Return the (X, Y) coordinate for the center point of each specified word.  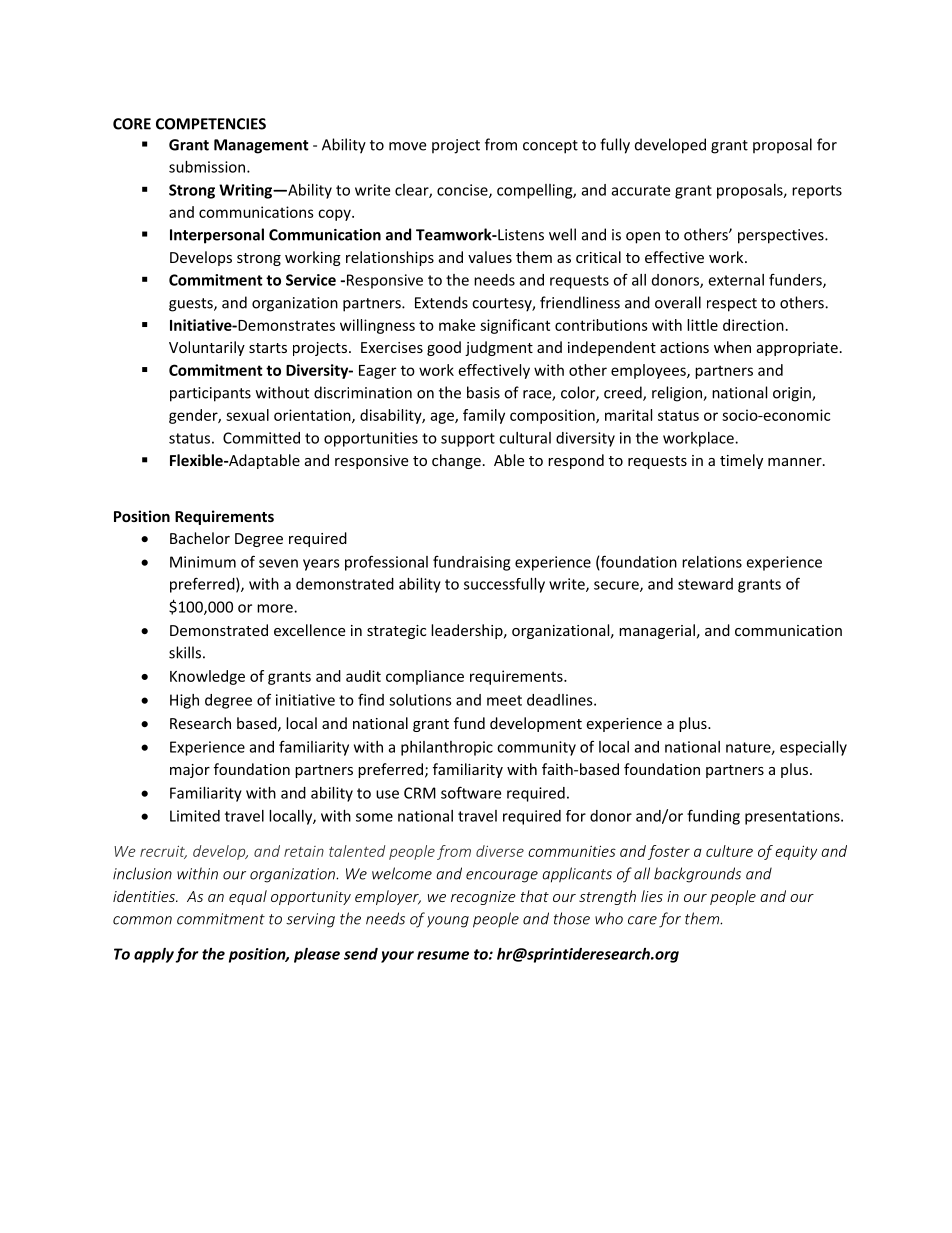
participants (210, 394)
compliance (425, 677)
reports (817, 192)
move (407, 146)
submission (208, 167)
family (484, 416)
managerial (657, 631)
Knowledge (207, 677)
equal (248, 897)
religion (678, 394)
